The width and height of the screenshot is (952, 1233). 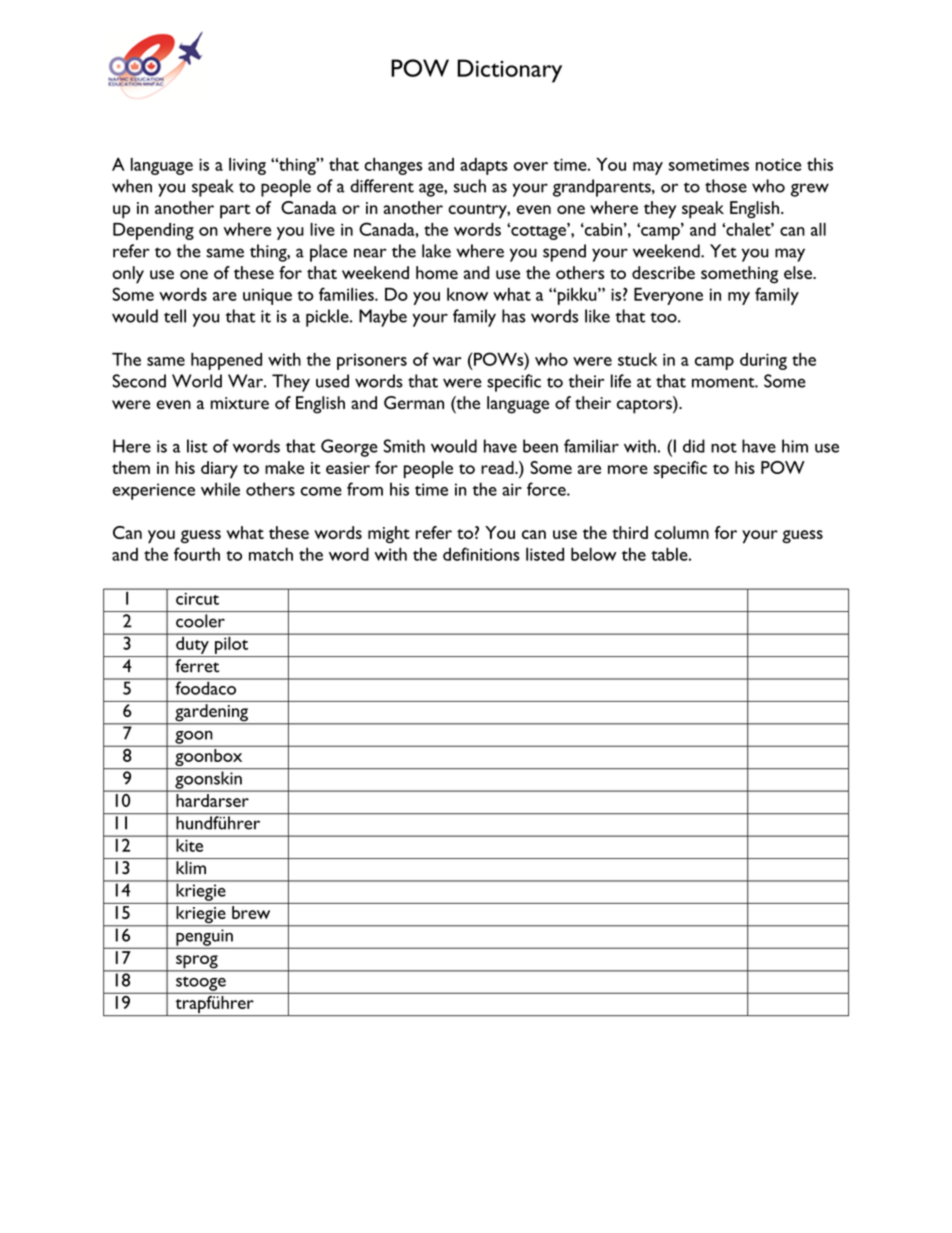 What do you see at coordinates (509, 71) in the screenshot?
I see `Dictionary` at bounding box center [509, 71].
